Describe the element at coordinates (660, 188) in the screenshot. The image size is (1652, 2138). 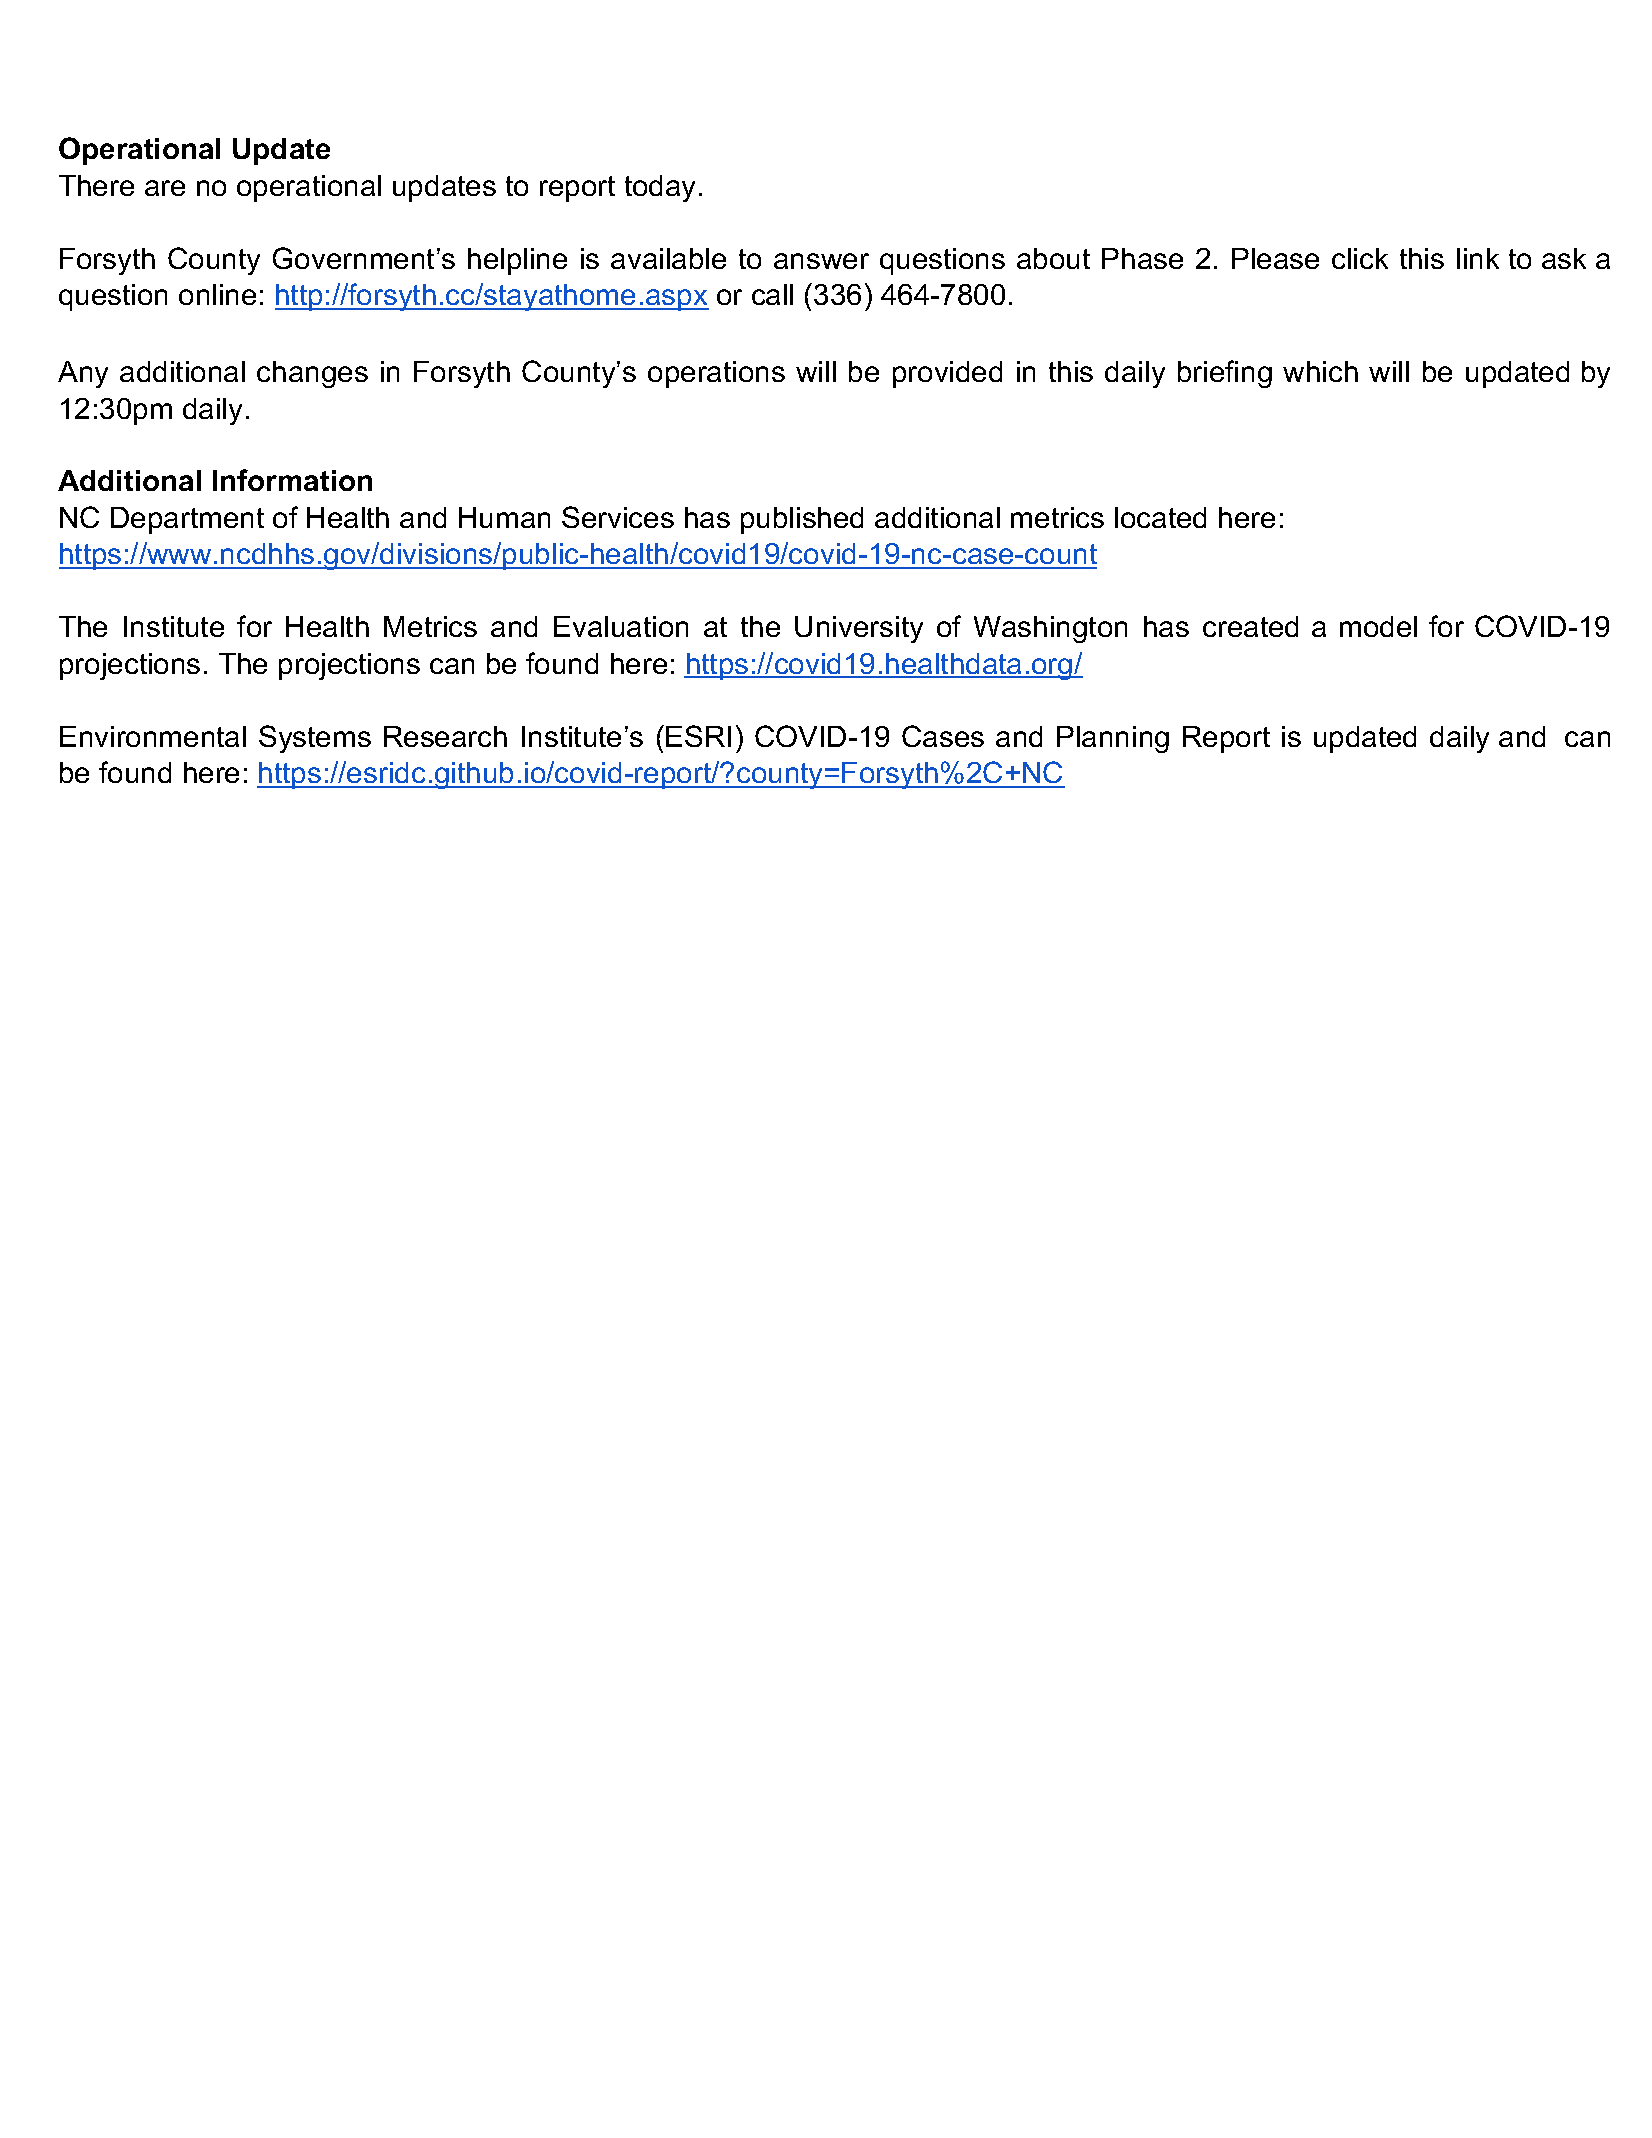
I see `today` at that location.
